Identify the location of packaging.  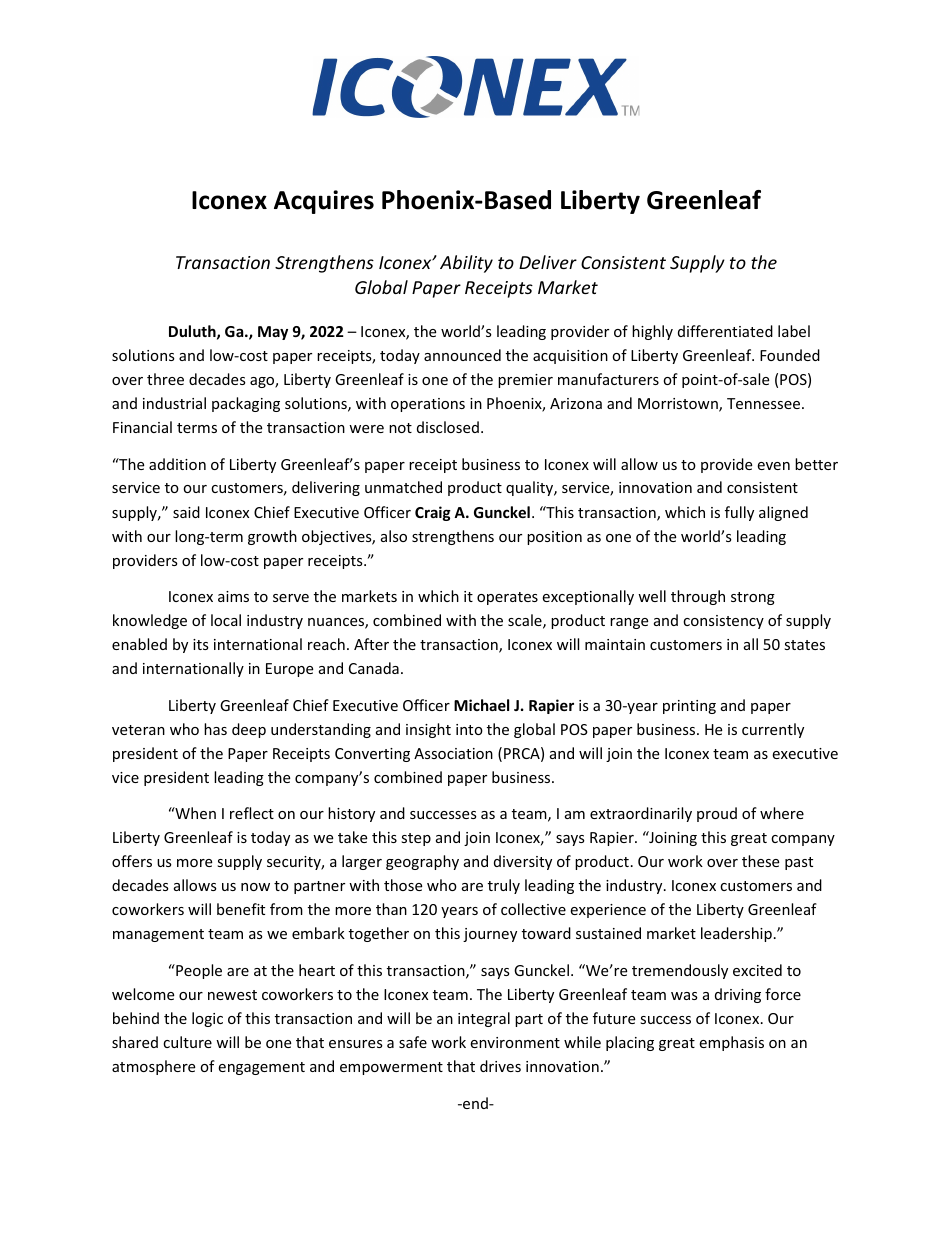
(246, 404).
